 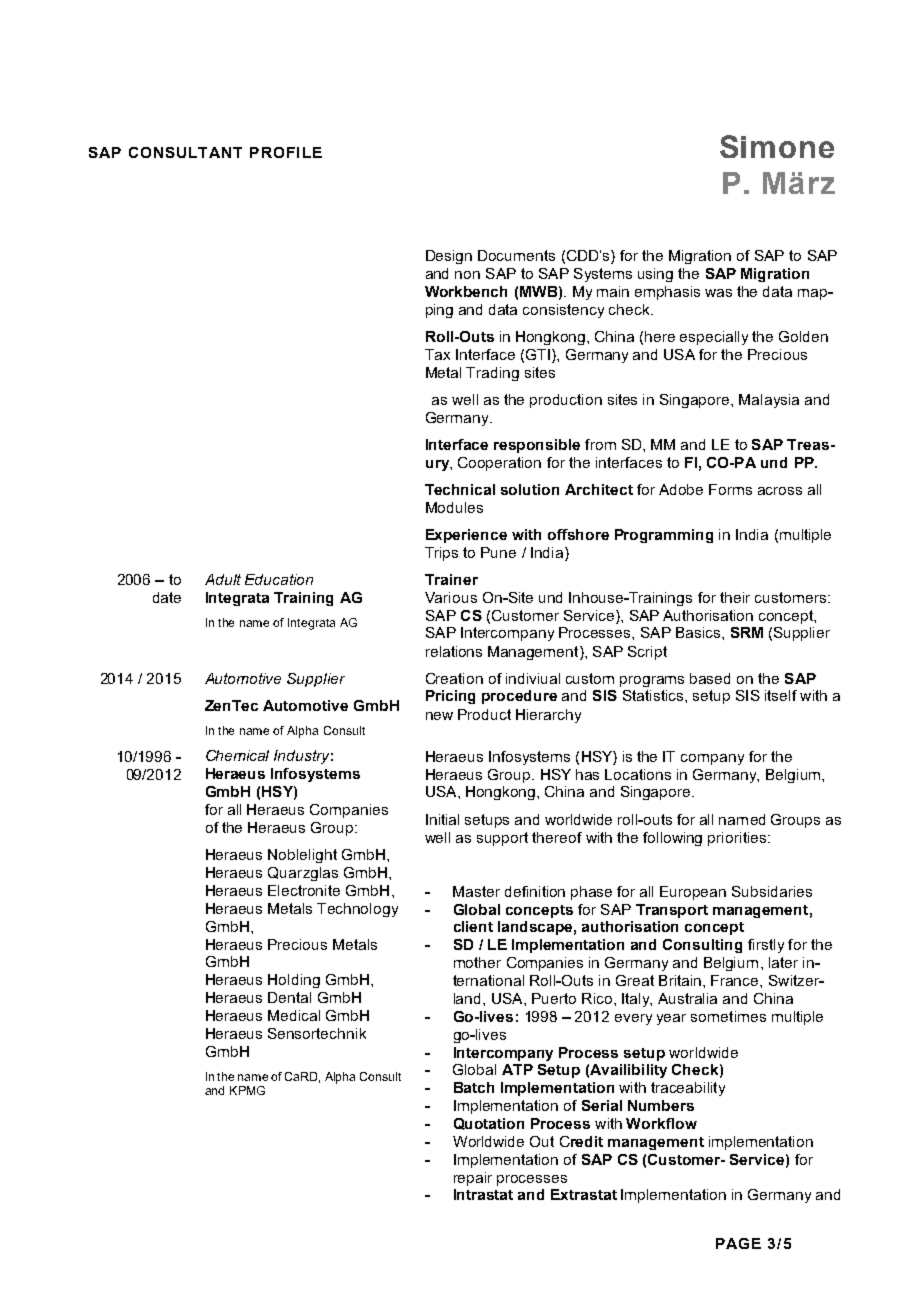 What do you see at coordinates (777, 146) in the image?
I see `Simone` at bounding box center [777, 146].
